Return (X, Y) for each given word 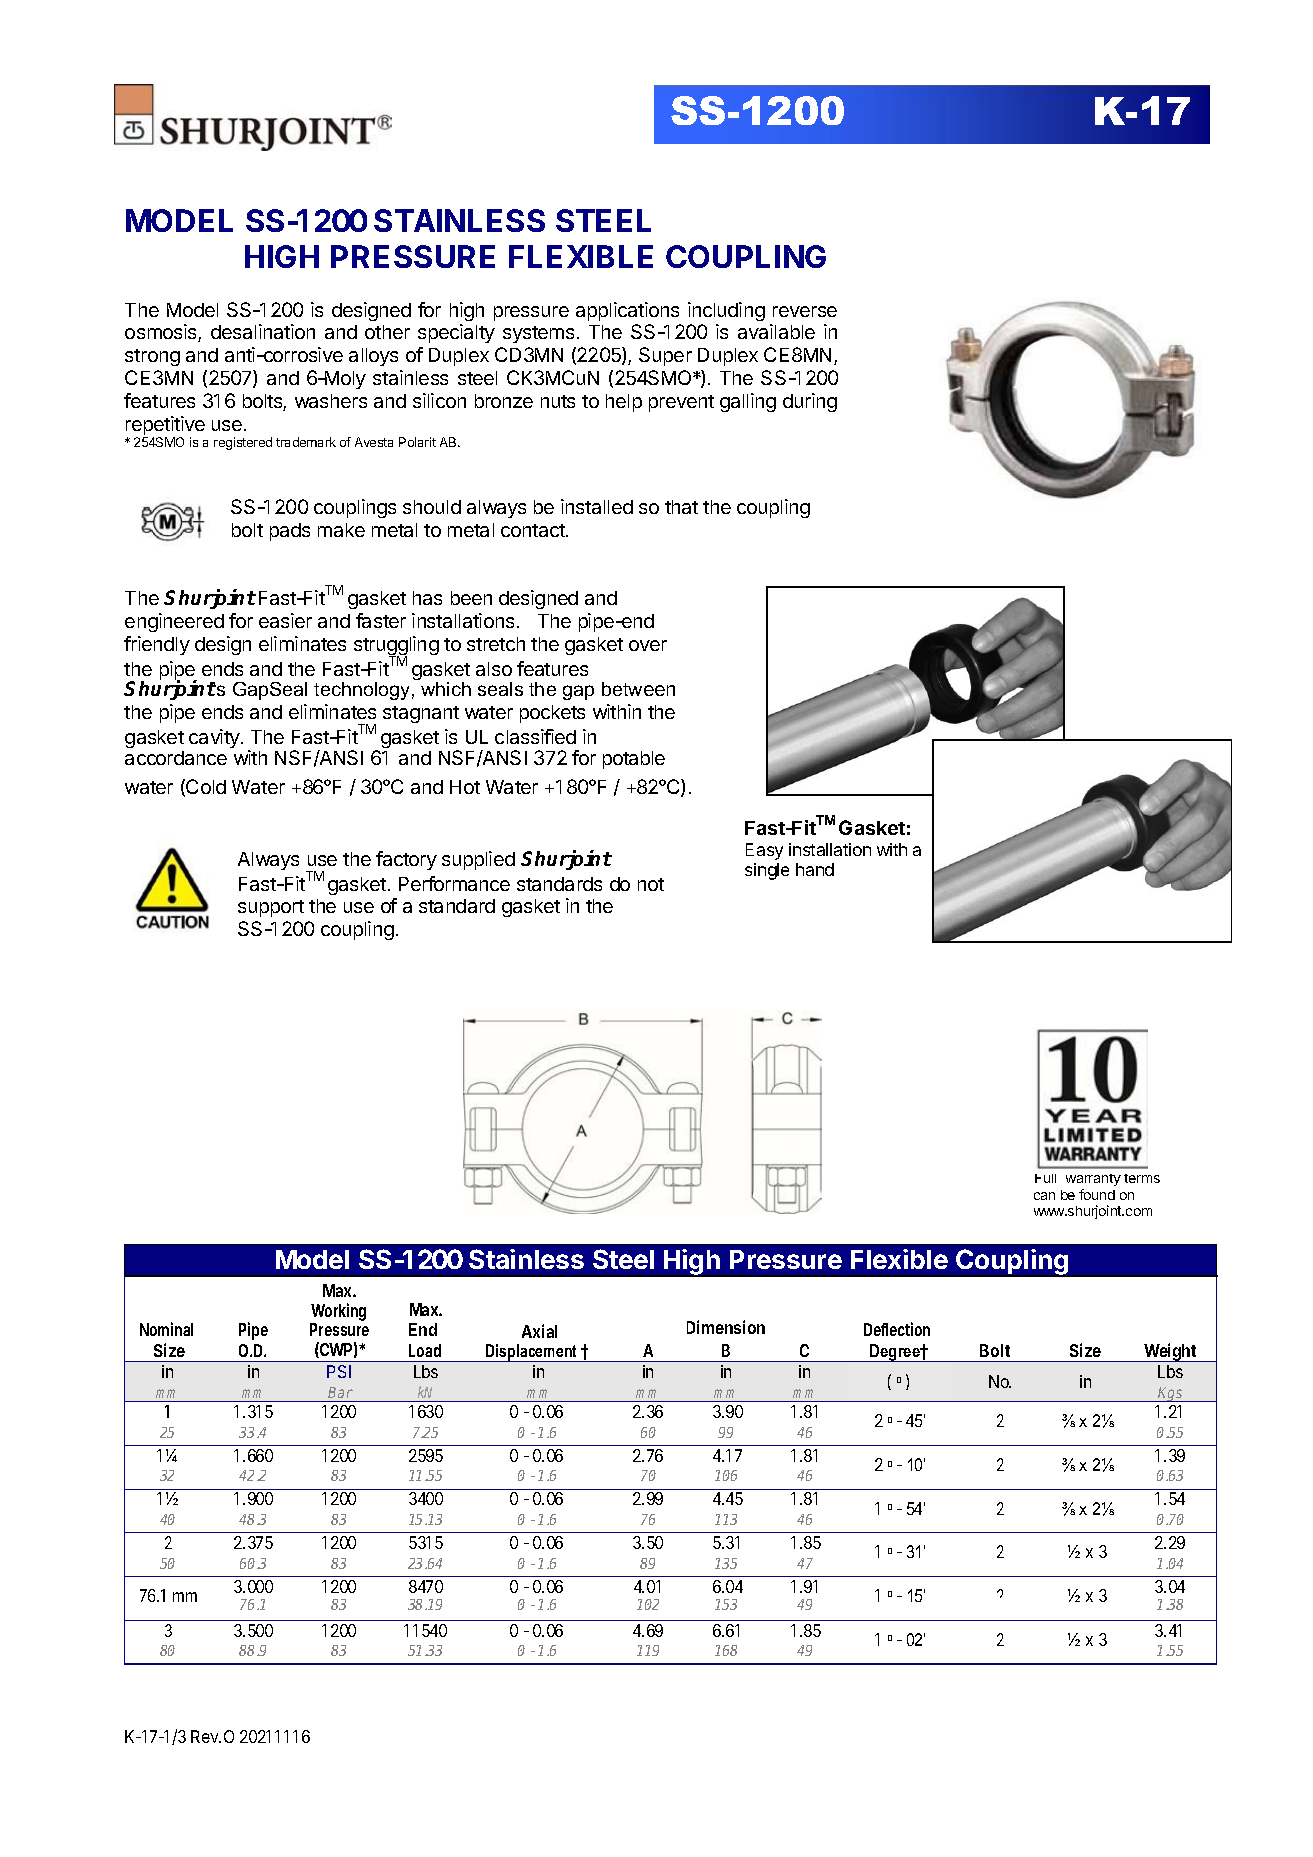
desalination (263, 331)
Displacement (532, 1353)
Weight (1170, 1352)
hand (815, 869)
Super (665, 356)
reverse (805, 311)
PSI (339, 1371)
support (271, 908)
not (651, 884)
